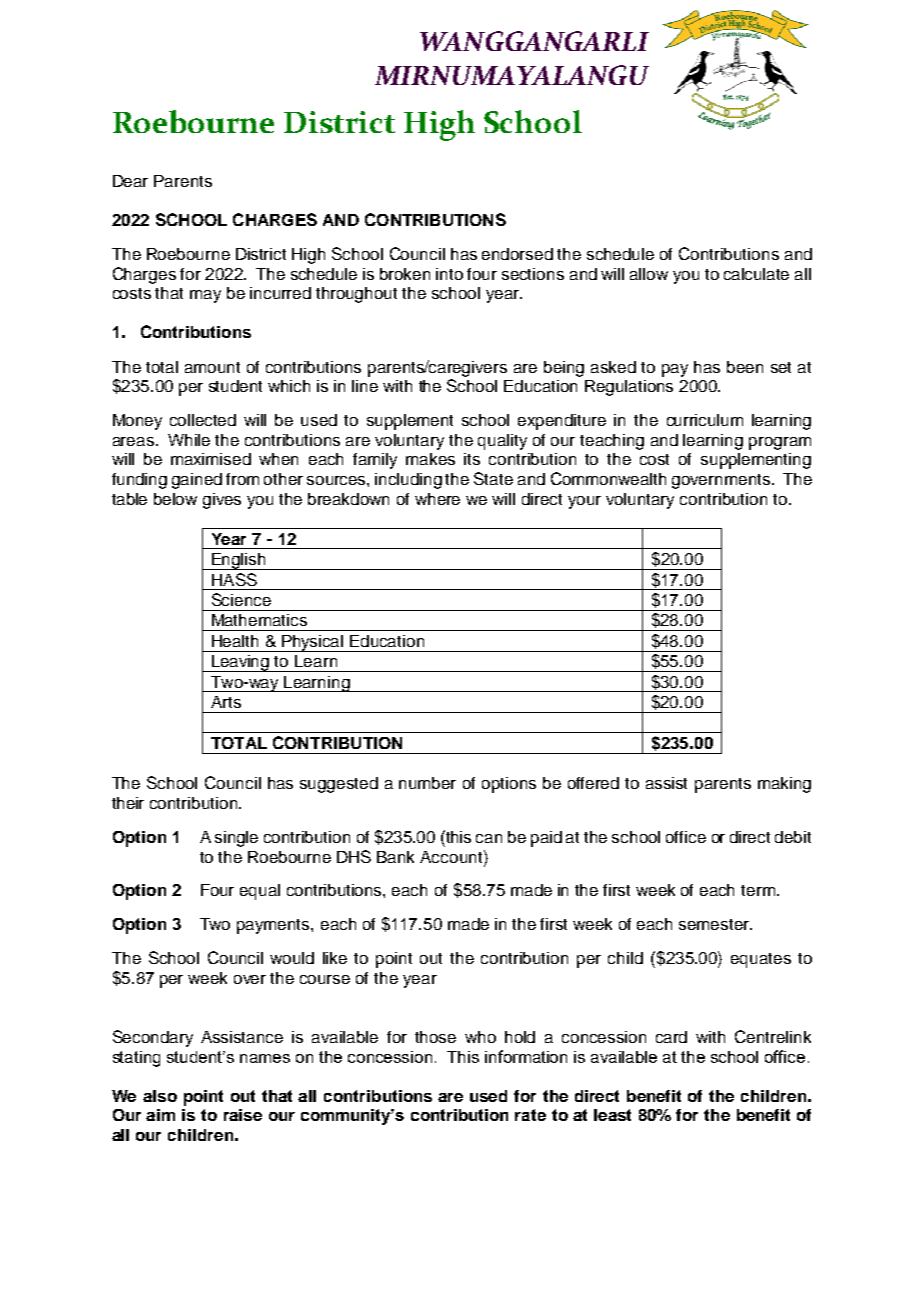  I want to click on term, so click(758, 890).
